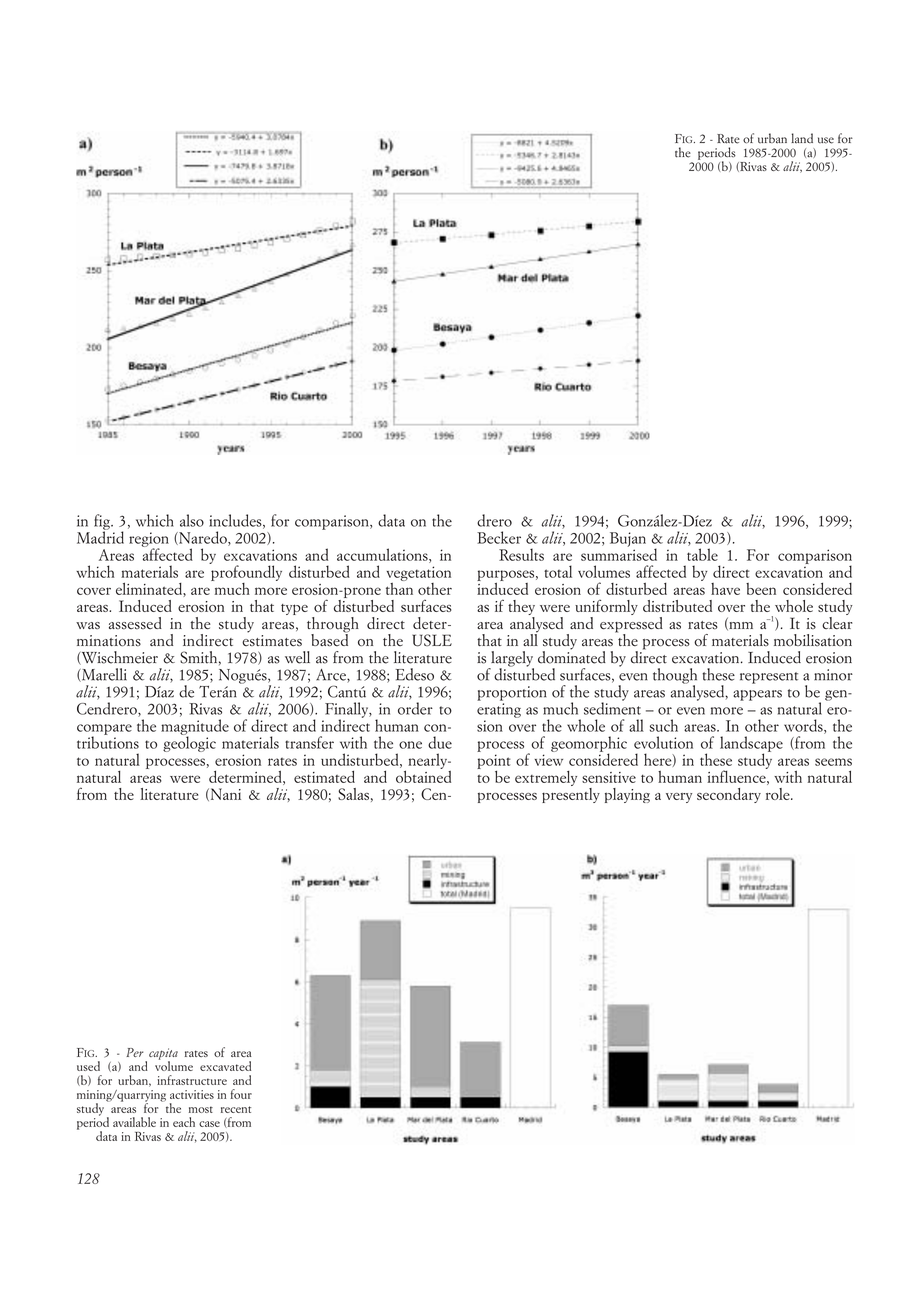 This document has width=924, height=1308. What do you see at coordinates (201, 1109) in the document?
I see `most` at bounding box center [201, 1109].
